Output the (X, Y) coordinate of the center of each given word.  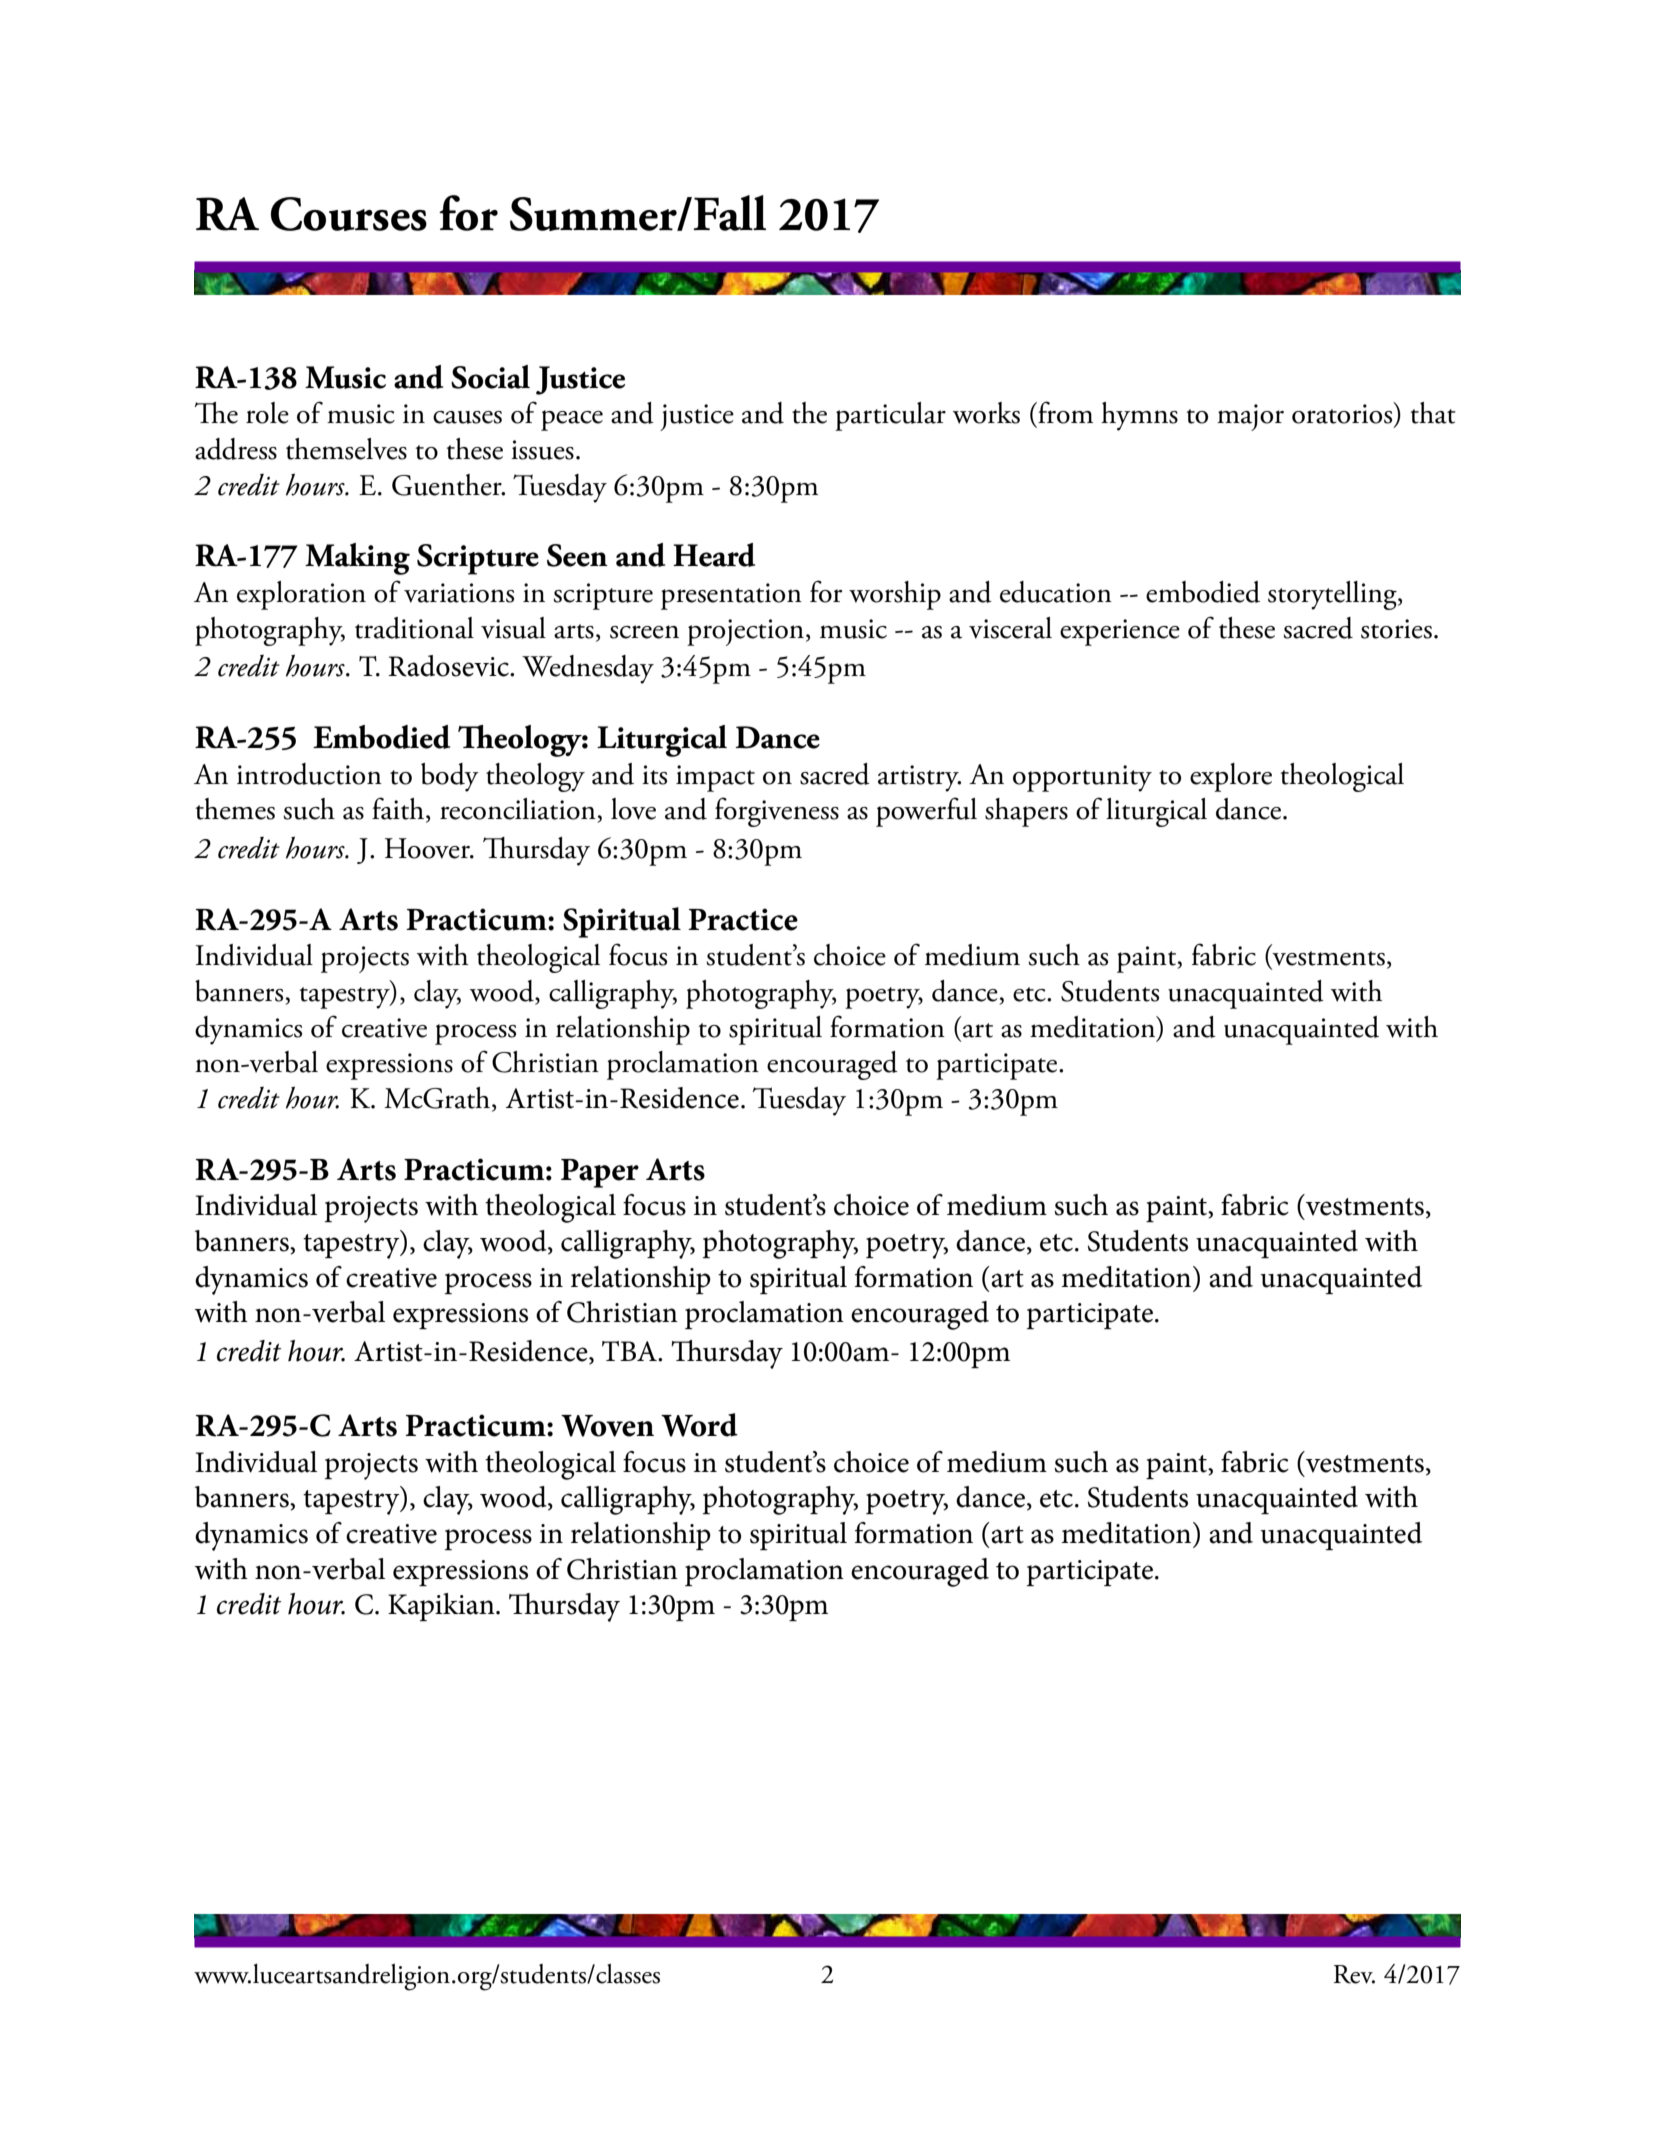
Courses (349, 214)
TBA (630, 1351)
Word (699, 1425)
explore (1231, 777)
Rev (1354, 1974)
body (450, 777)
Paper (600, 1173)
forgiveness (777, 812)
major (1250, 417)
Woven (607, 1426)
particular (890, 416)
